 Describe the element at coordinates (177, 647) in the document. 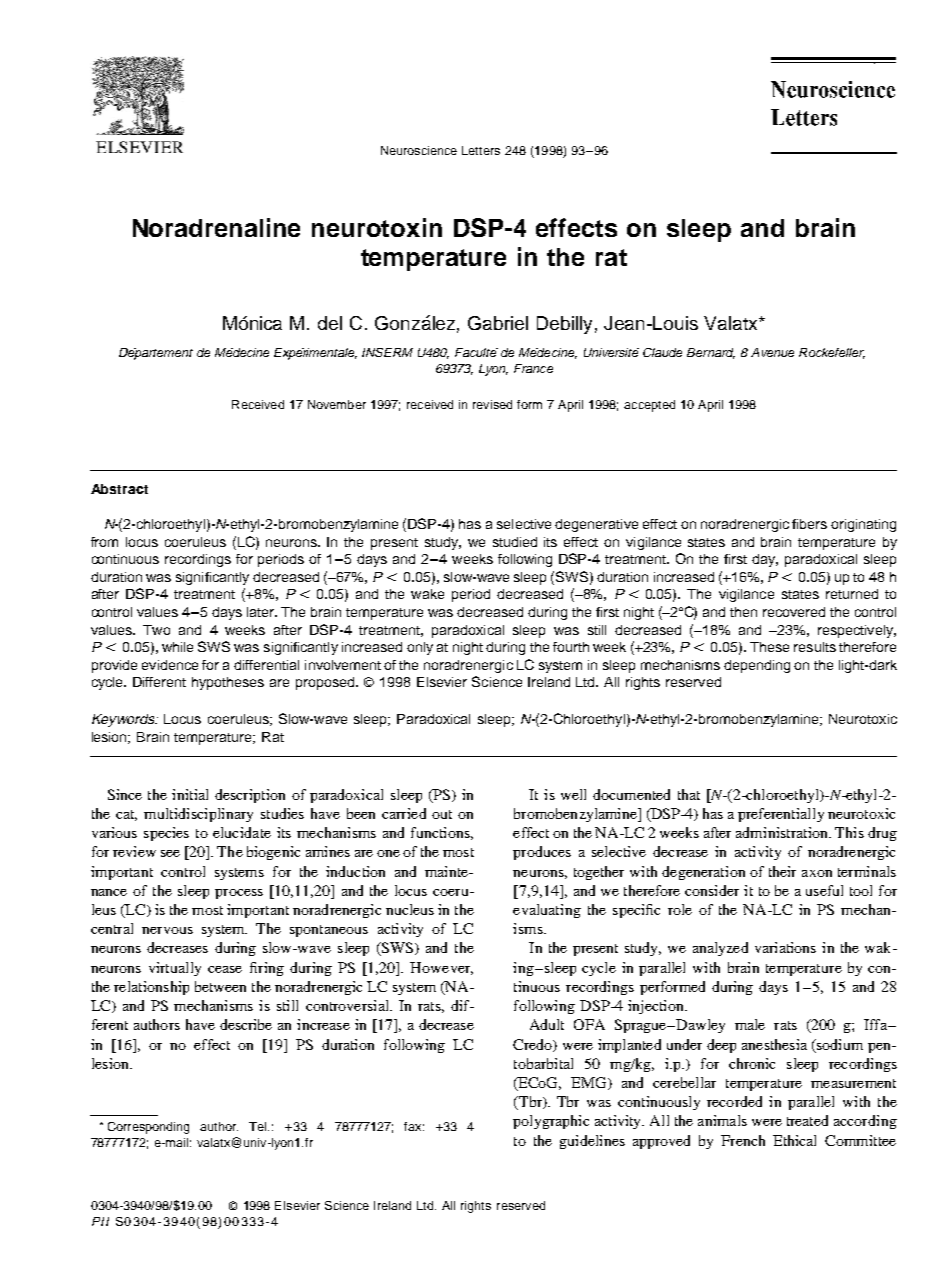

I see `while` at that location.
